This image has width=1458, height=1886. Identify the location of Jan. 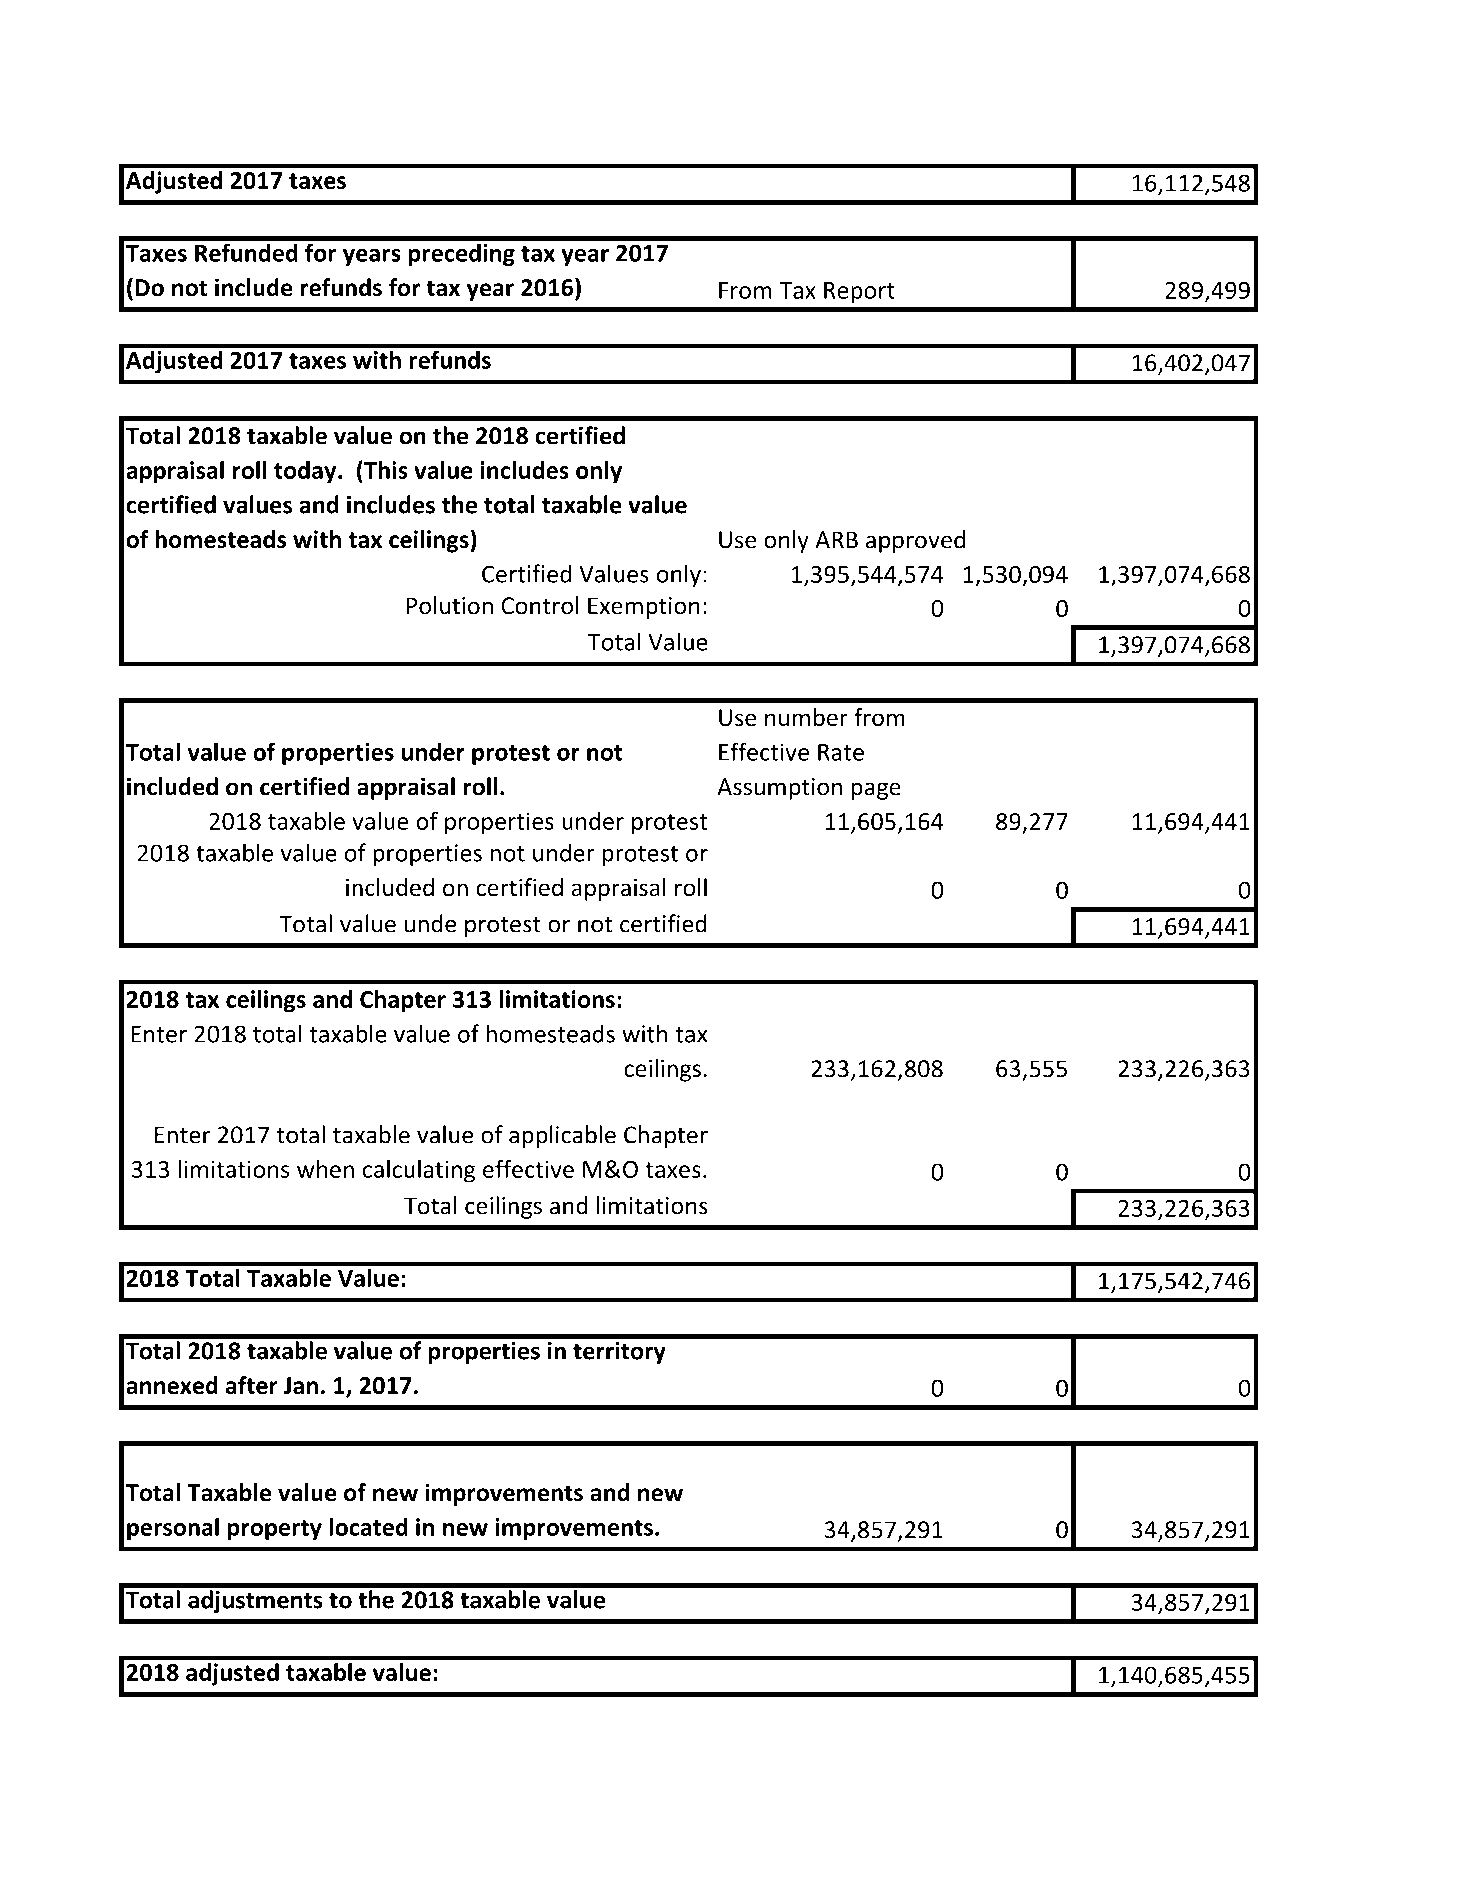
(301, 1385).
